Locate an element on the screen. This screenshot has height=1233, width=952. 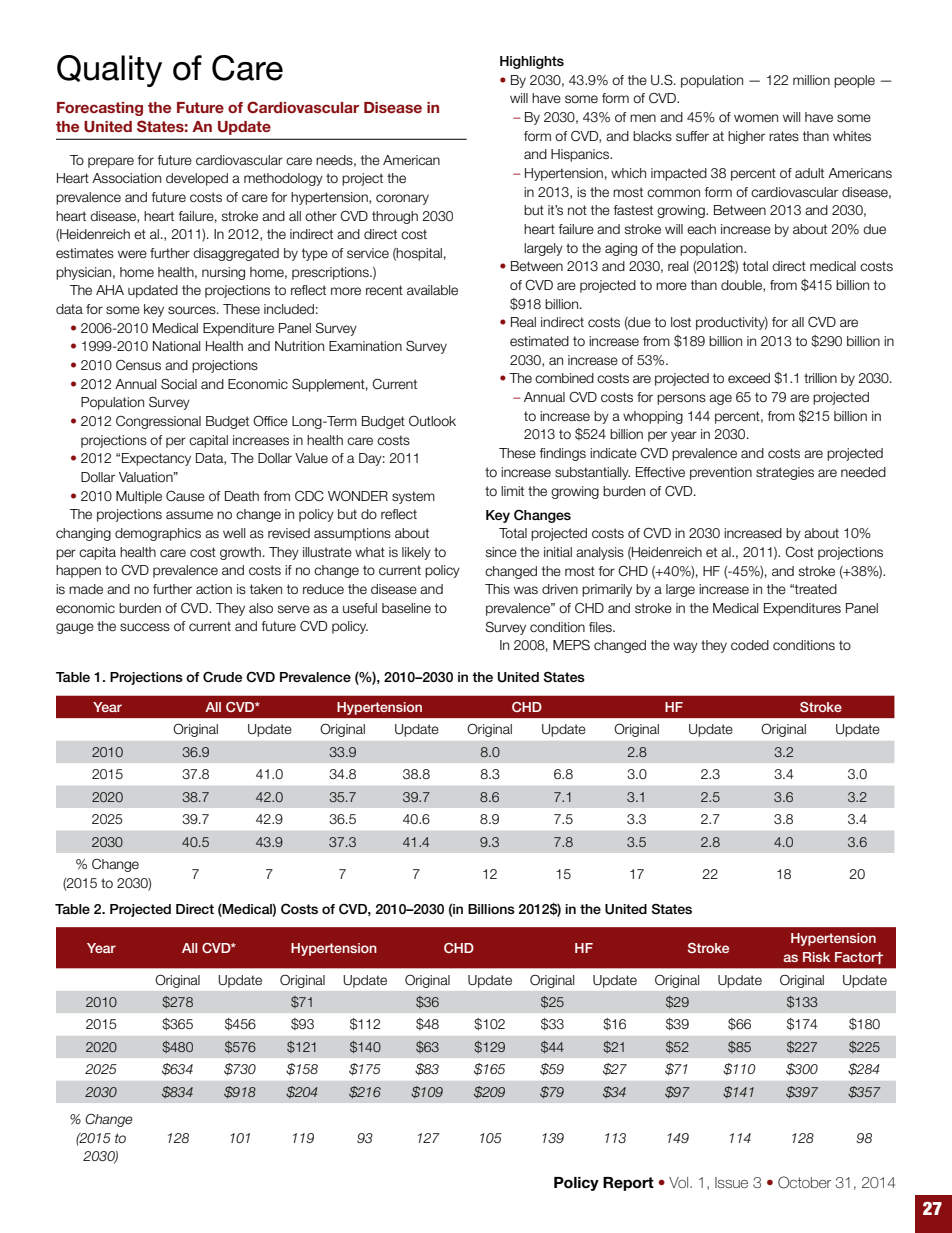
coded is located at coordinates (750, 645).
